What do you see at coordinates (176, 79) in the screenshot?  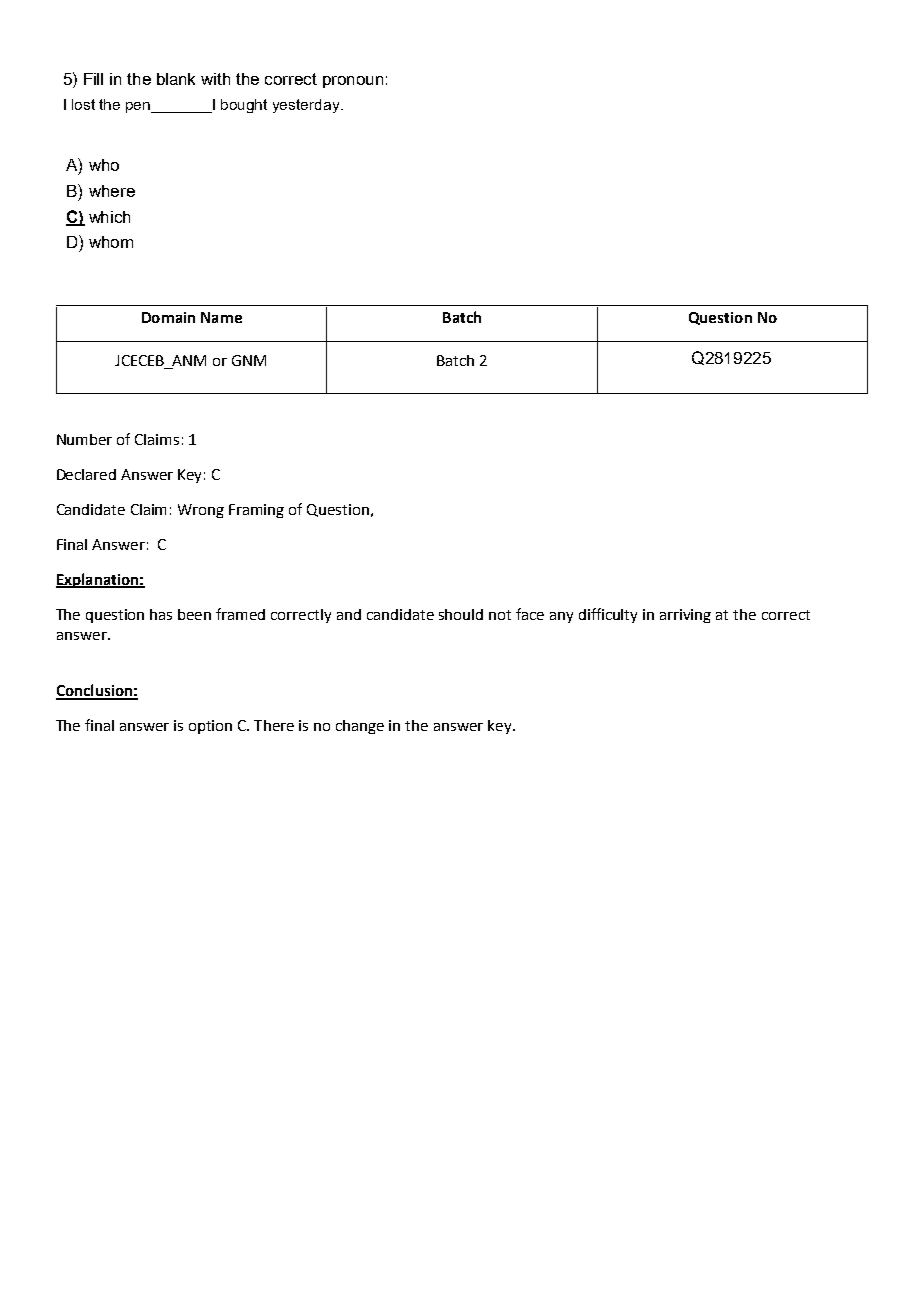 I see `blank` at bounding box center [176, 79].
